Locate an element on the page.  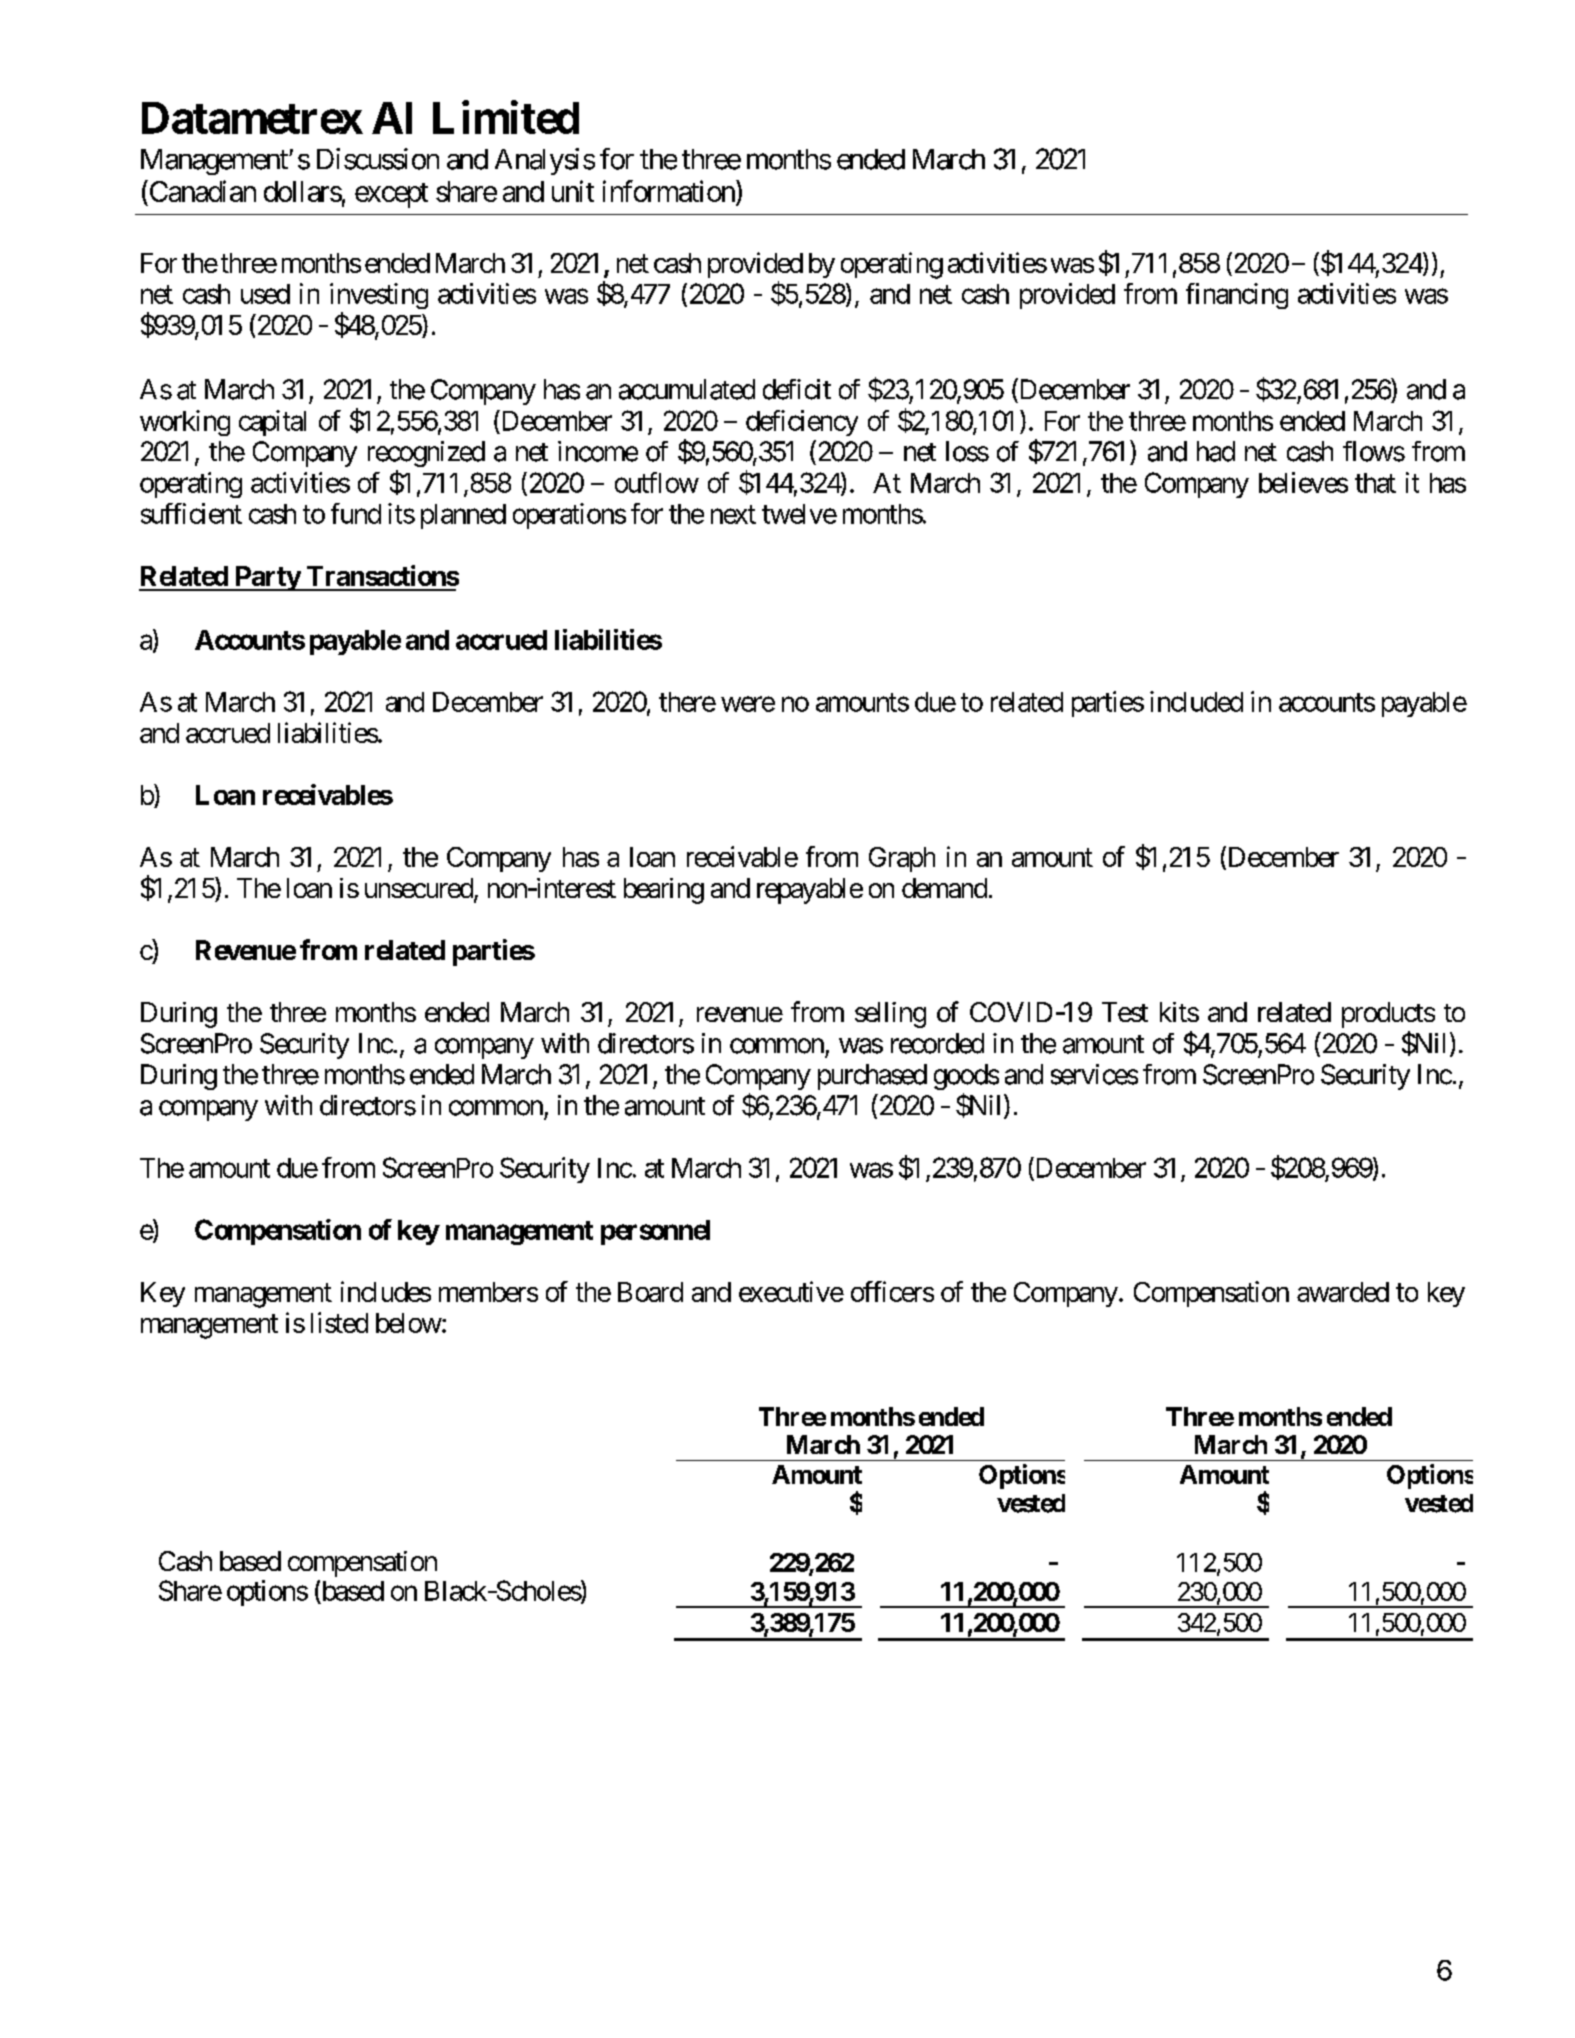
listed is located at coordinates (339, 1322).
